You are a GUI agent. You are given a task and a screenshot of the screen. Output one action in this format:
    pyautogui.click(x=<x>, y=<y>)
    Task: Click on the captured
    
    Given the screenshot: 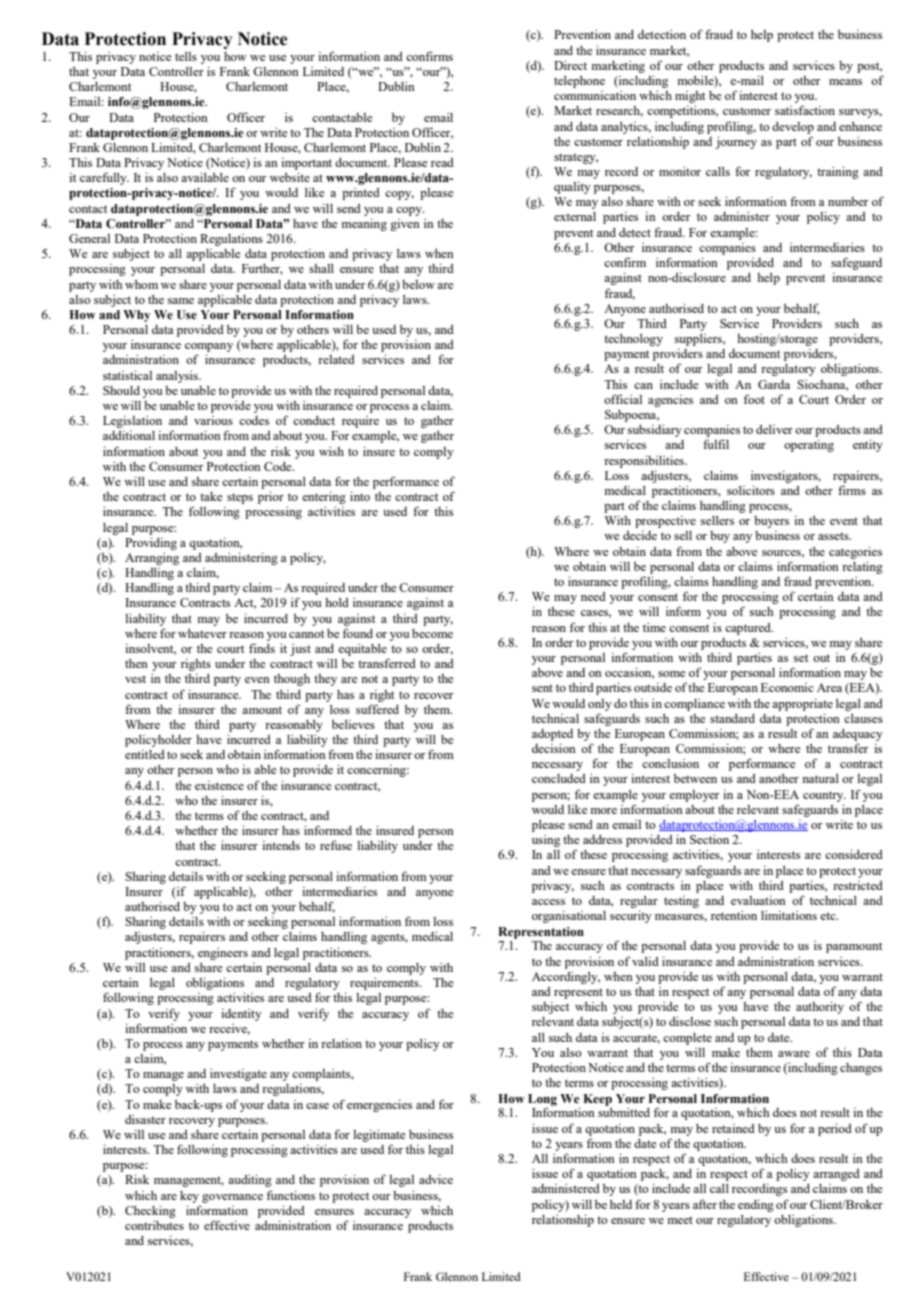 What is the action you would take?
    pyautogui.click(x=749, y=629)
